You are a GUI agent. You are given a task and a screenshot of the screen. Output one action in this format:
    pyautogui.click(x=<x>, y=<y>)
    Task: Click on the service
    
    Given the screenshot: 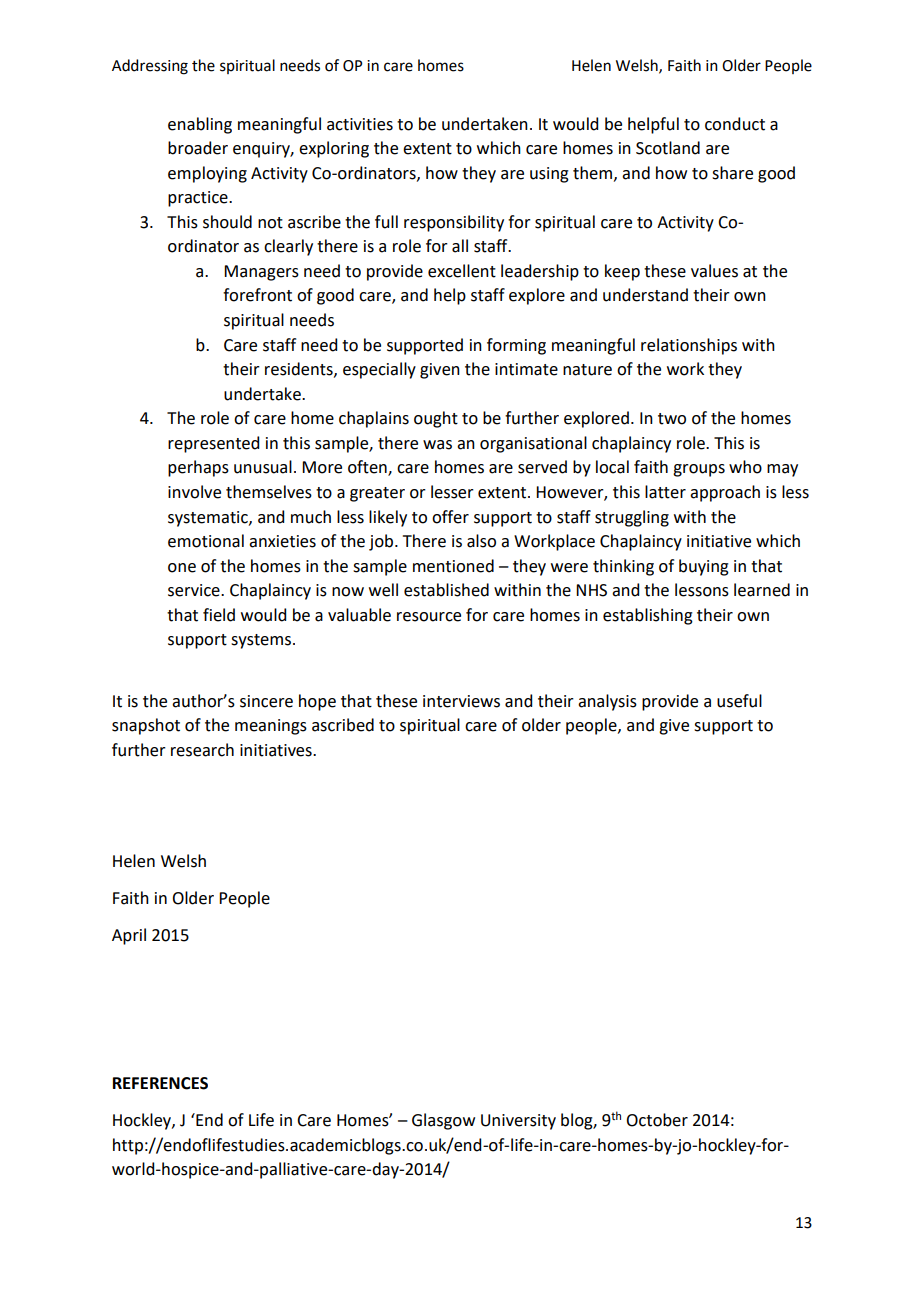 What is the action you would take?
    pyautogui.click(x=195, y=590)
